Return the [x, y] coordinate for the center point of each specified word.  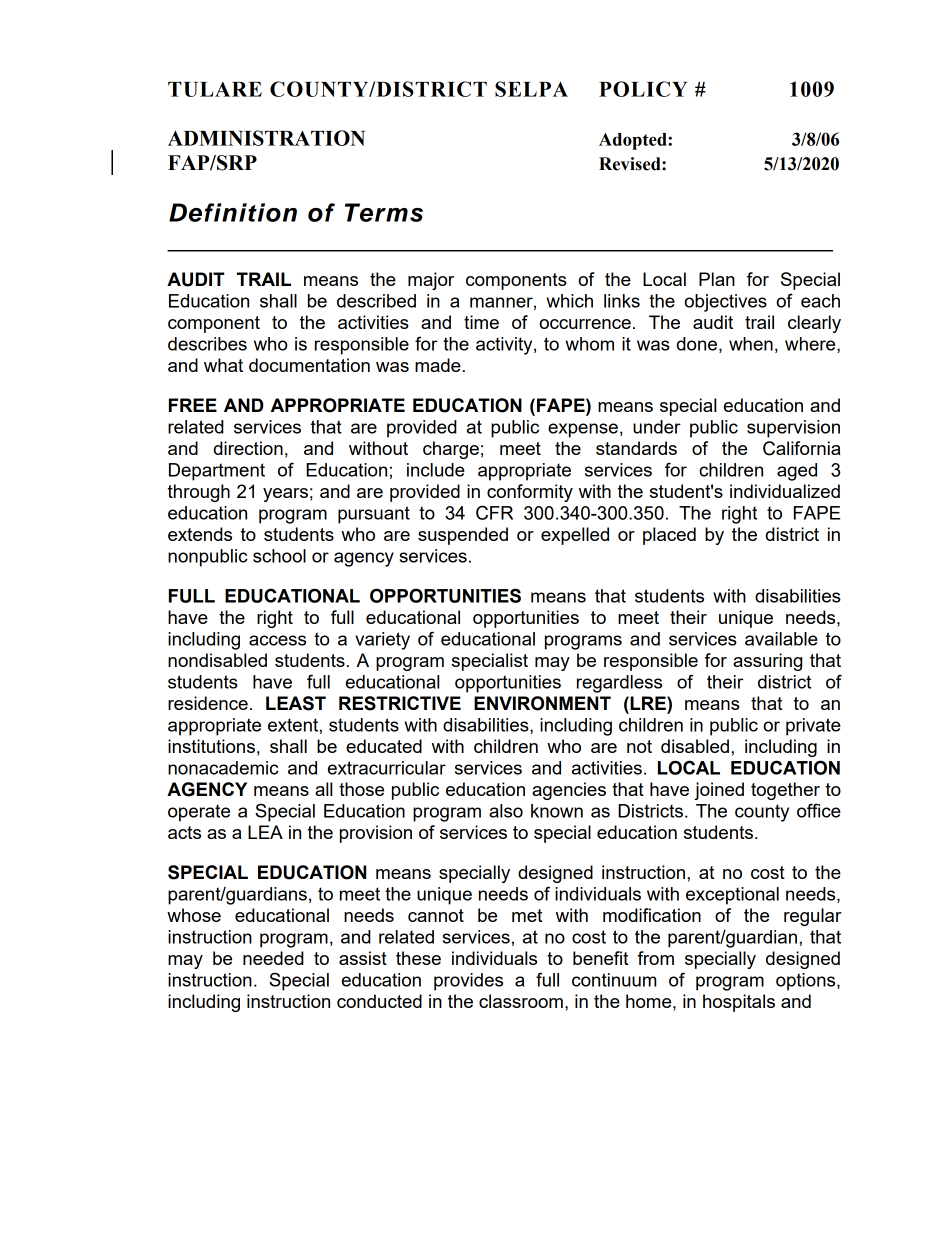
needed [273, 958]
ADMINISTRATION [266, 138]
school [279, 556]
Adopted [634, 141]
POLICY [643, 89]
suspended [463, 536]
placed [669, 536]
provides [468, 982]
